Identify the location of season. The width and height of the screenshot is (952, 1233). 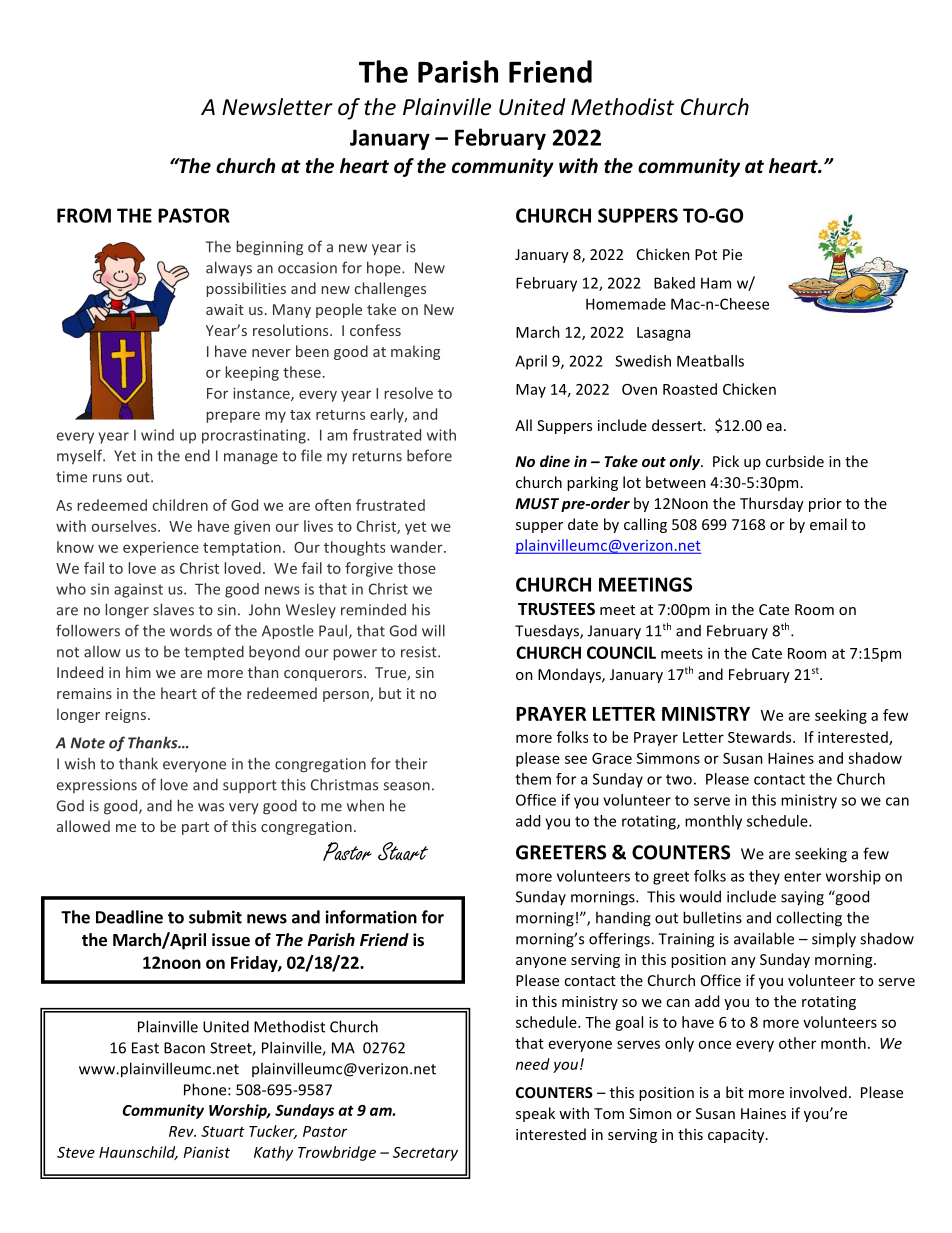
(406, 786).
